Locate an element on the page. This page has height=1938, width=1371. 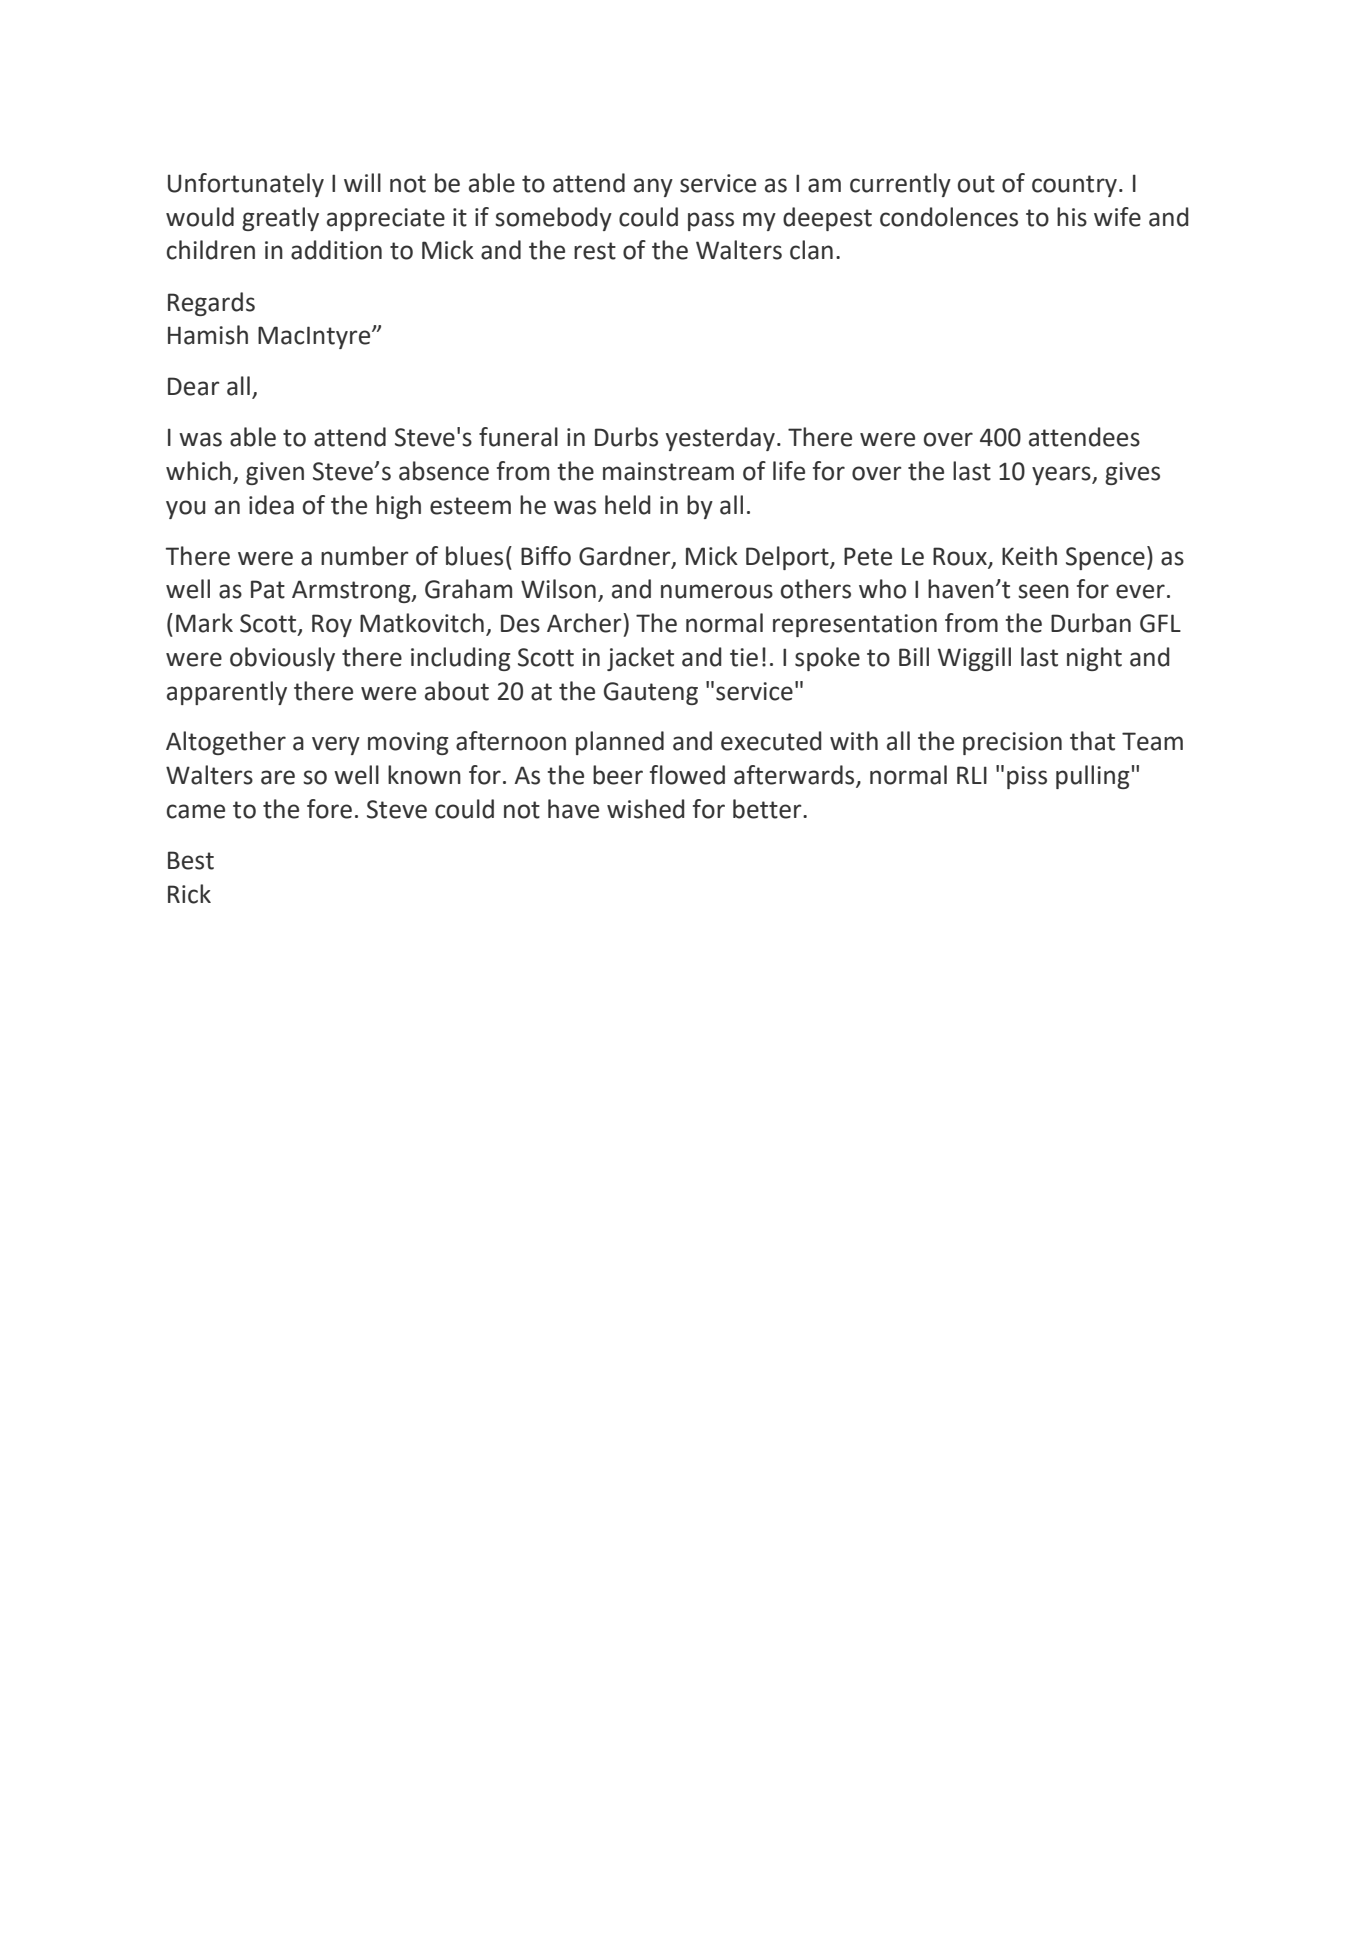
pulling is located at coordinates (1092, 777).
